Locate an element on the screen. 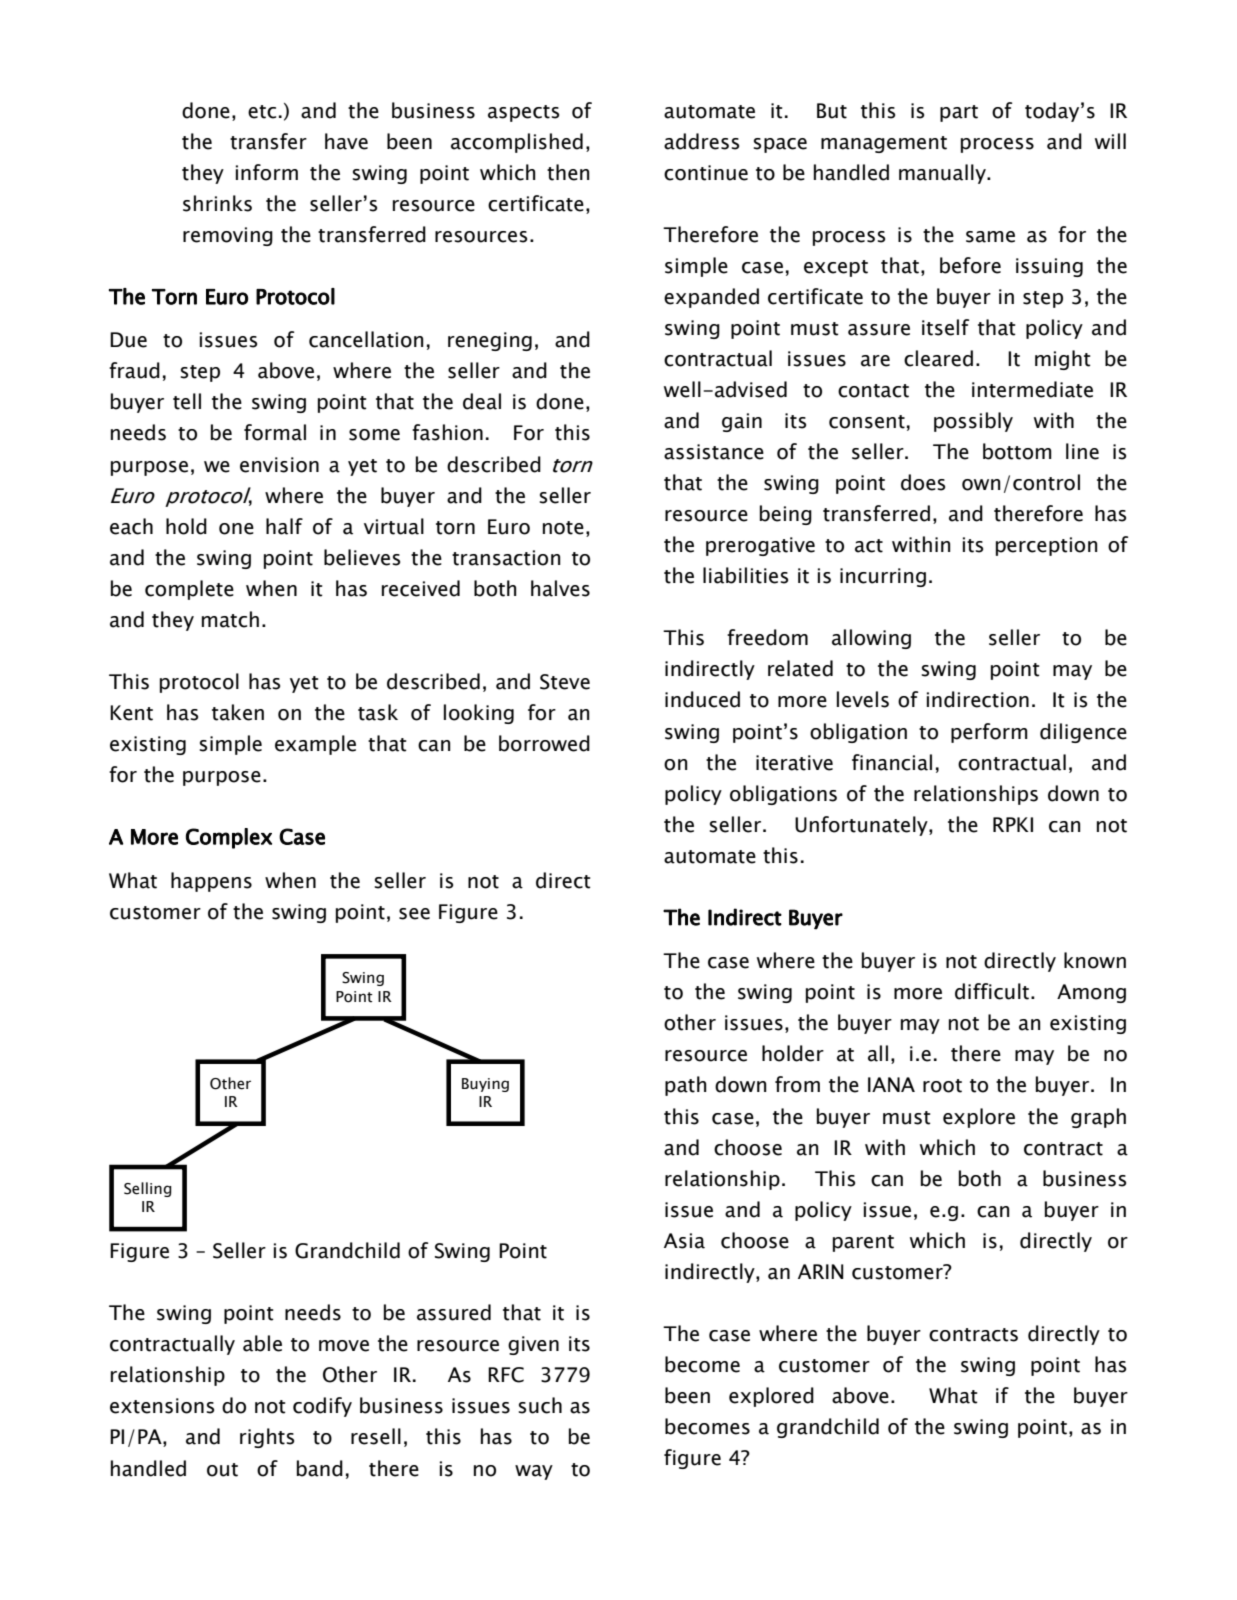 This screenshot has height=1600, width=1237. envision is located at coordinates (279, 465).
